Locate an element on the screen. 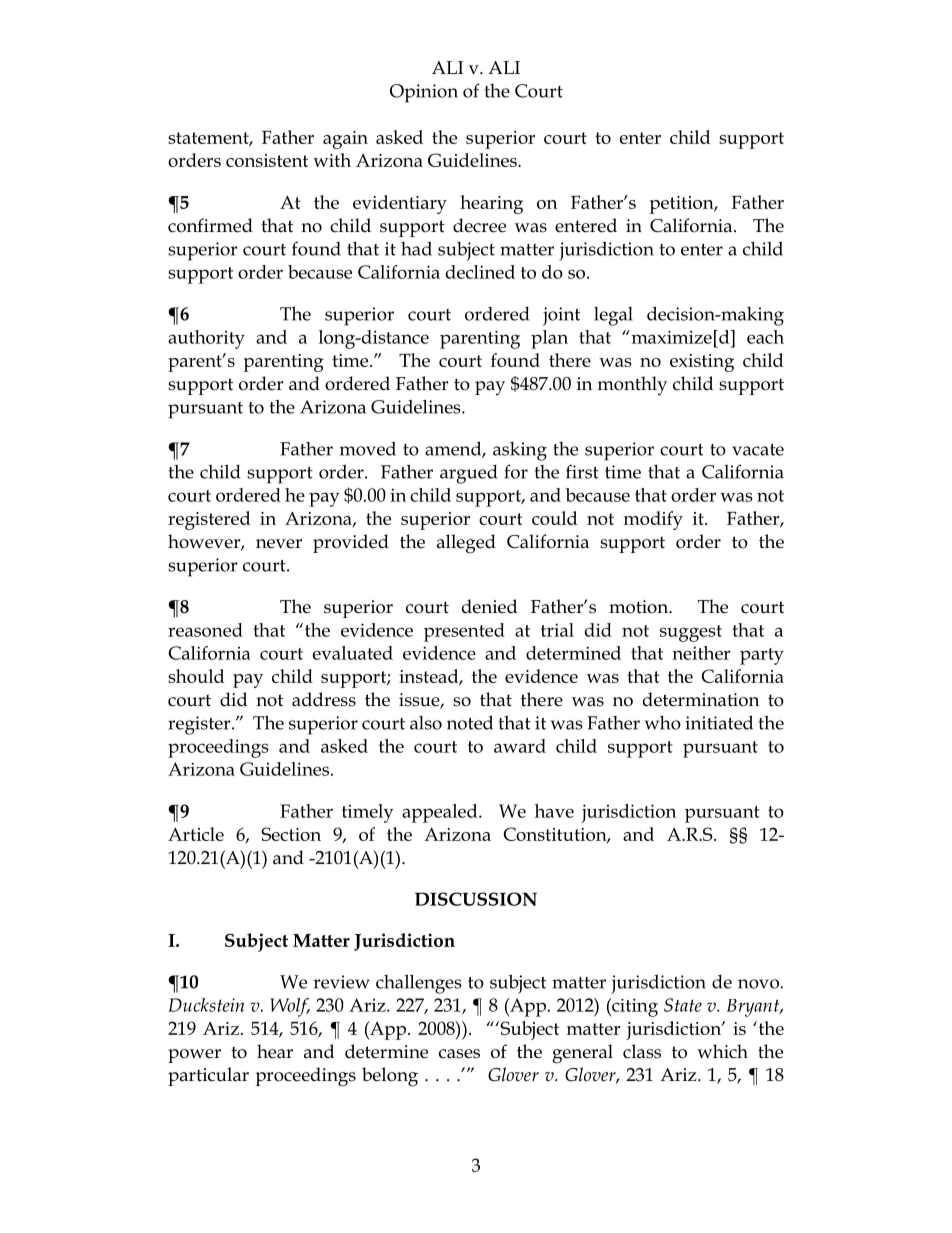 The image size is (952, 1233). Wolf is located at coordinates (290, 1007).
